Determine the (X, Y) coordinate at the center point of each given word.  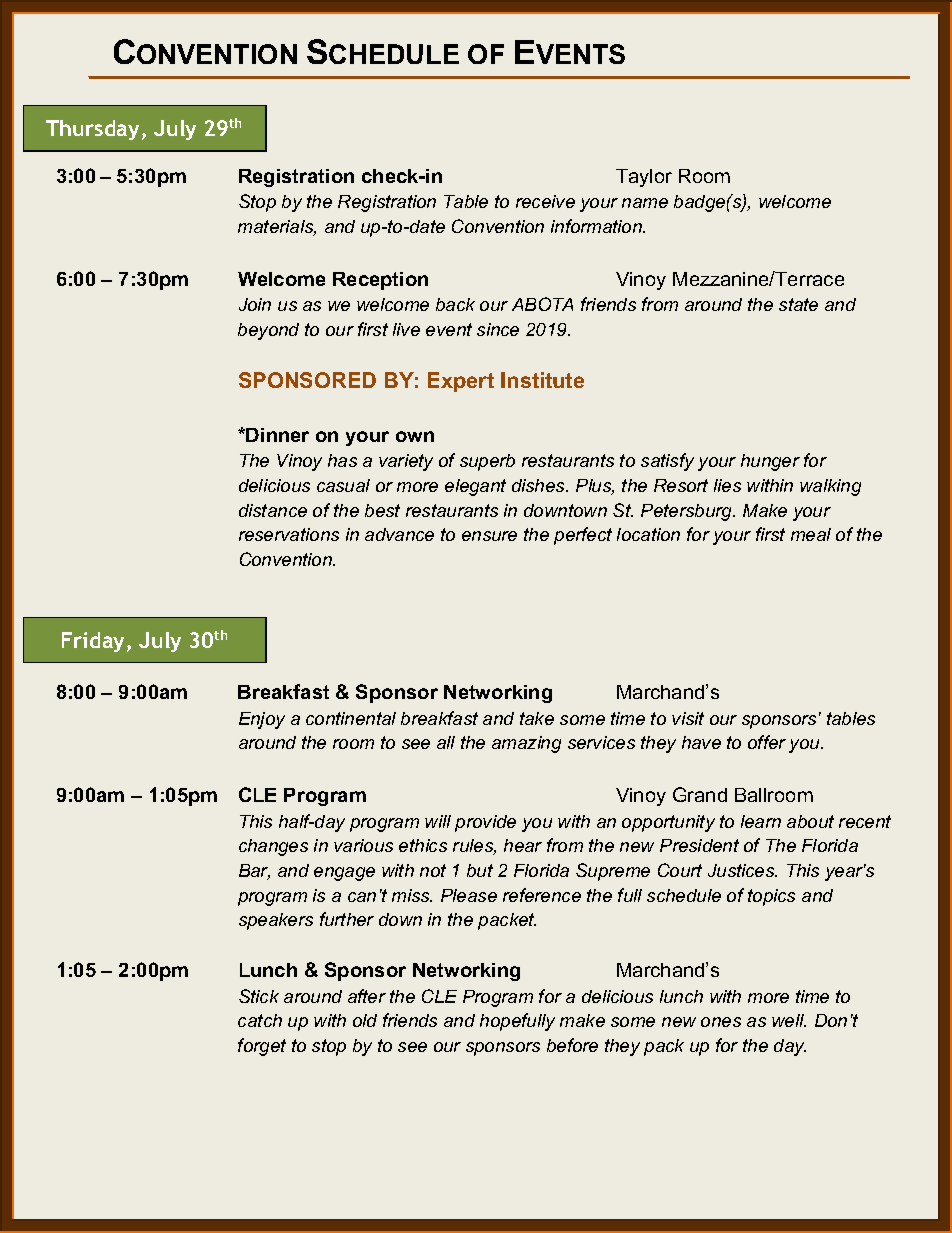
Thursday (92, 130)
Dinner (277, 435)
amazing (526, 744)
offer (767, 742)
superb (487, 462)
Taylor (644, 178)
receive (545, 201)
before (572, 1045)
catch (260, 1020)
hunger (770, 462)
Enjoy (262, 720)
